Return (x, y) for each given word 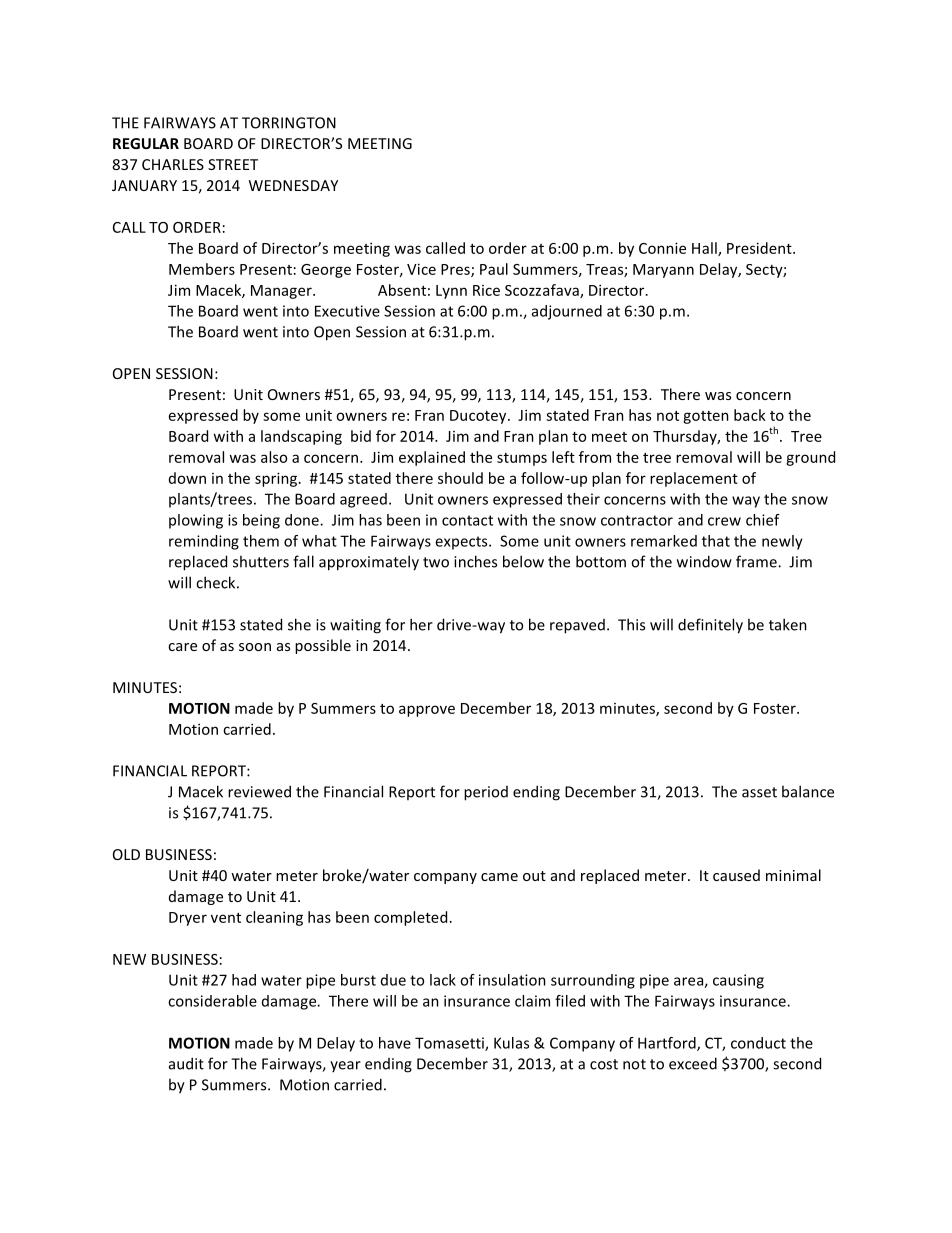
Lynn (451, 292)
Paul (494, 269)
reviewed (259, 791)
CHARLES (173, 164)
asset (759, 792)
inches (475, 561)
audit (186, 1063)
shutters (261, 561)
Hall (705, 249)
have (395, 1043)
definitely (710, 626)
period (486, 793)
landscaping (301, 437)
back (750, 415)
